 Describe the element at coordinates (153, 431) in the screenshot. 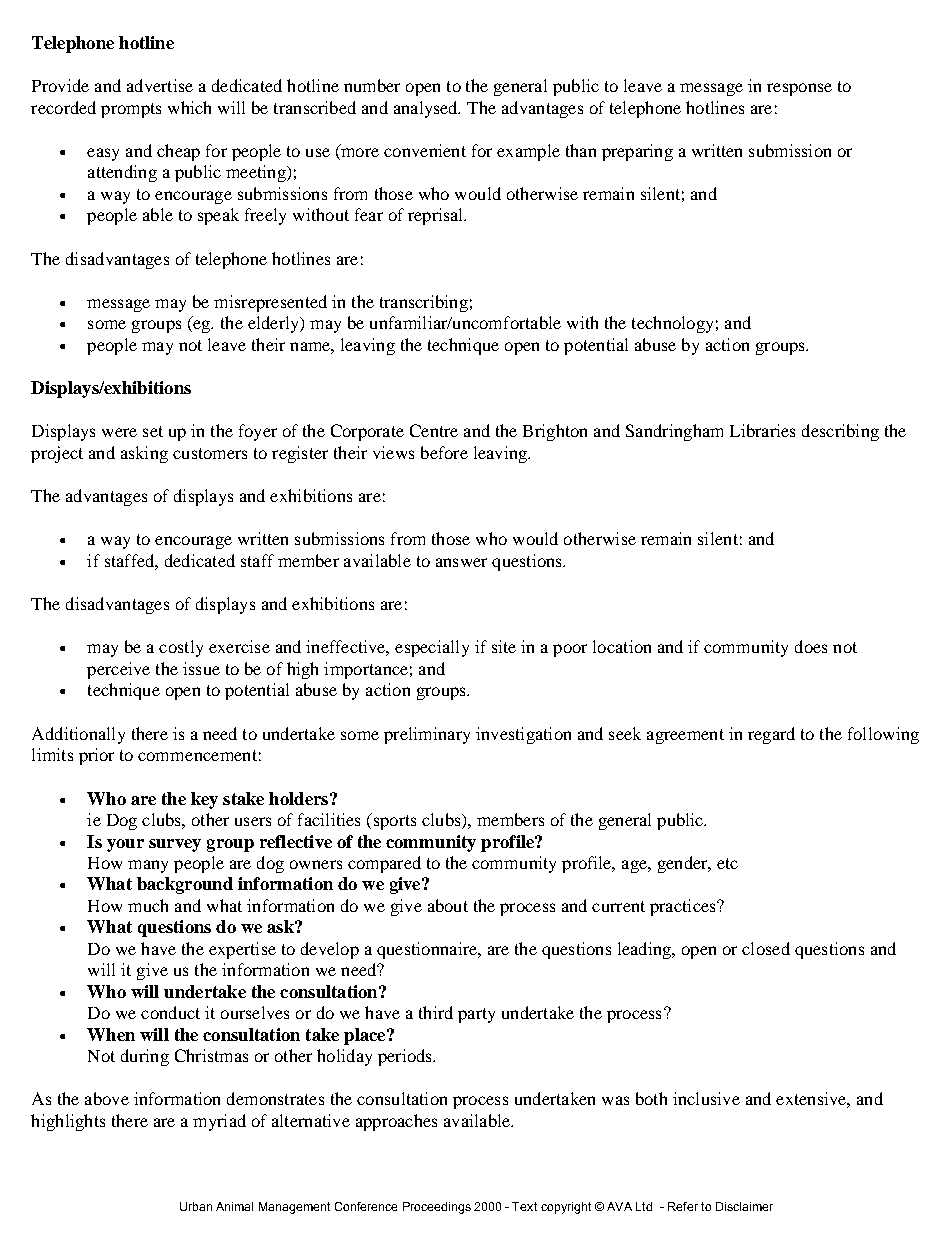

I see `set` at that location.
